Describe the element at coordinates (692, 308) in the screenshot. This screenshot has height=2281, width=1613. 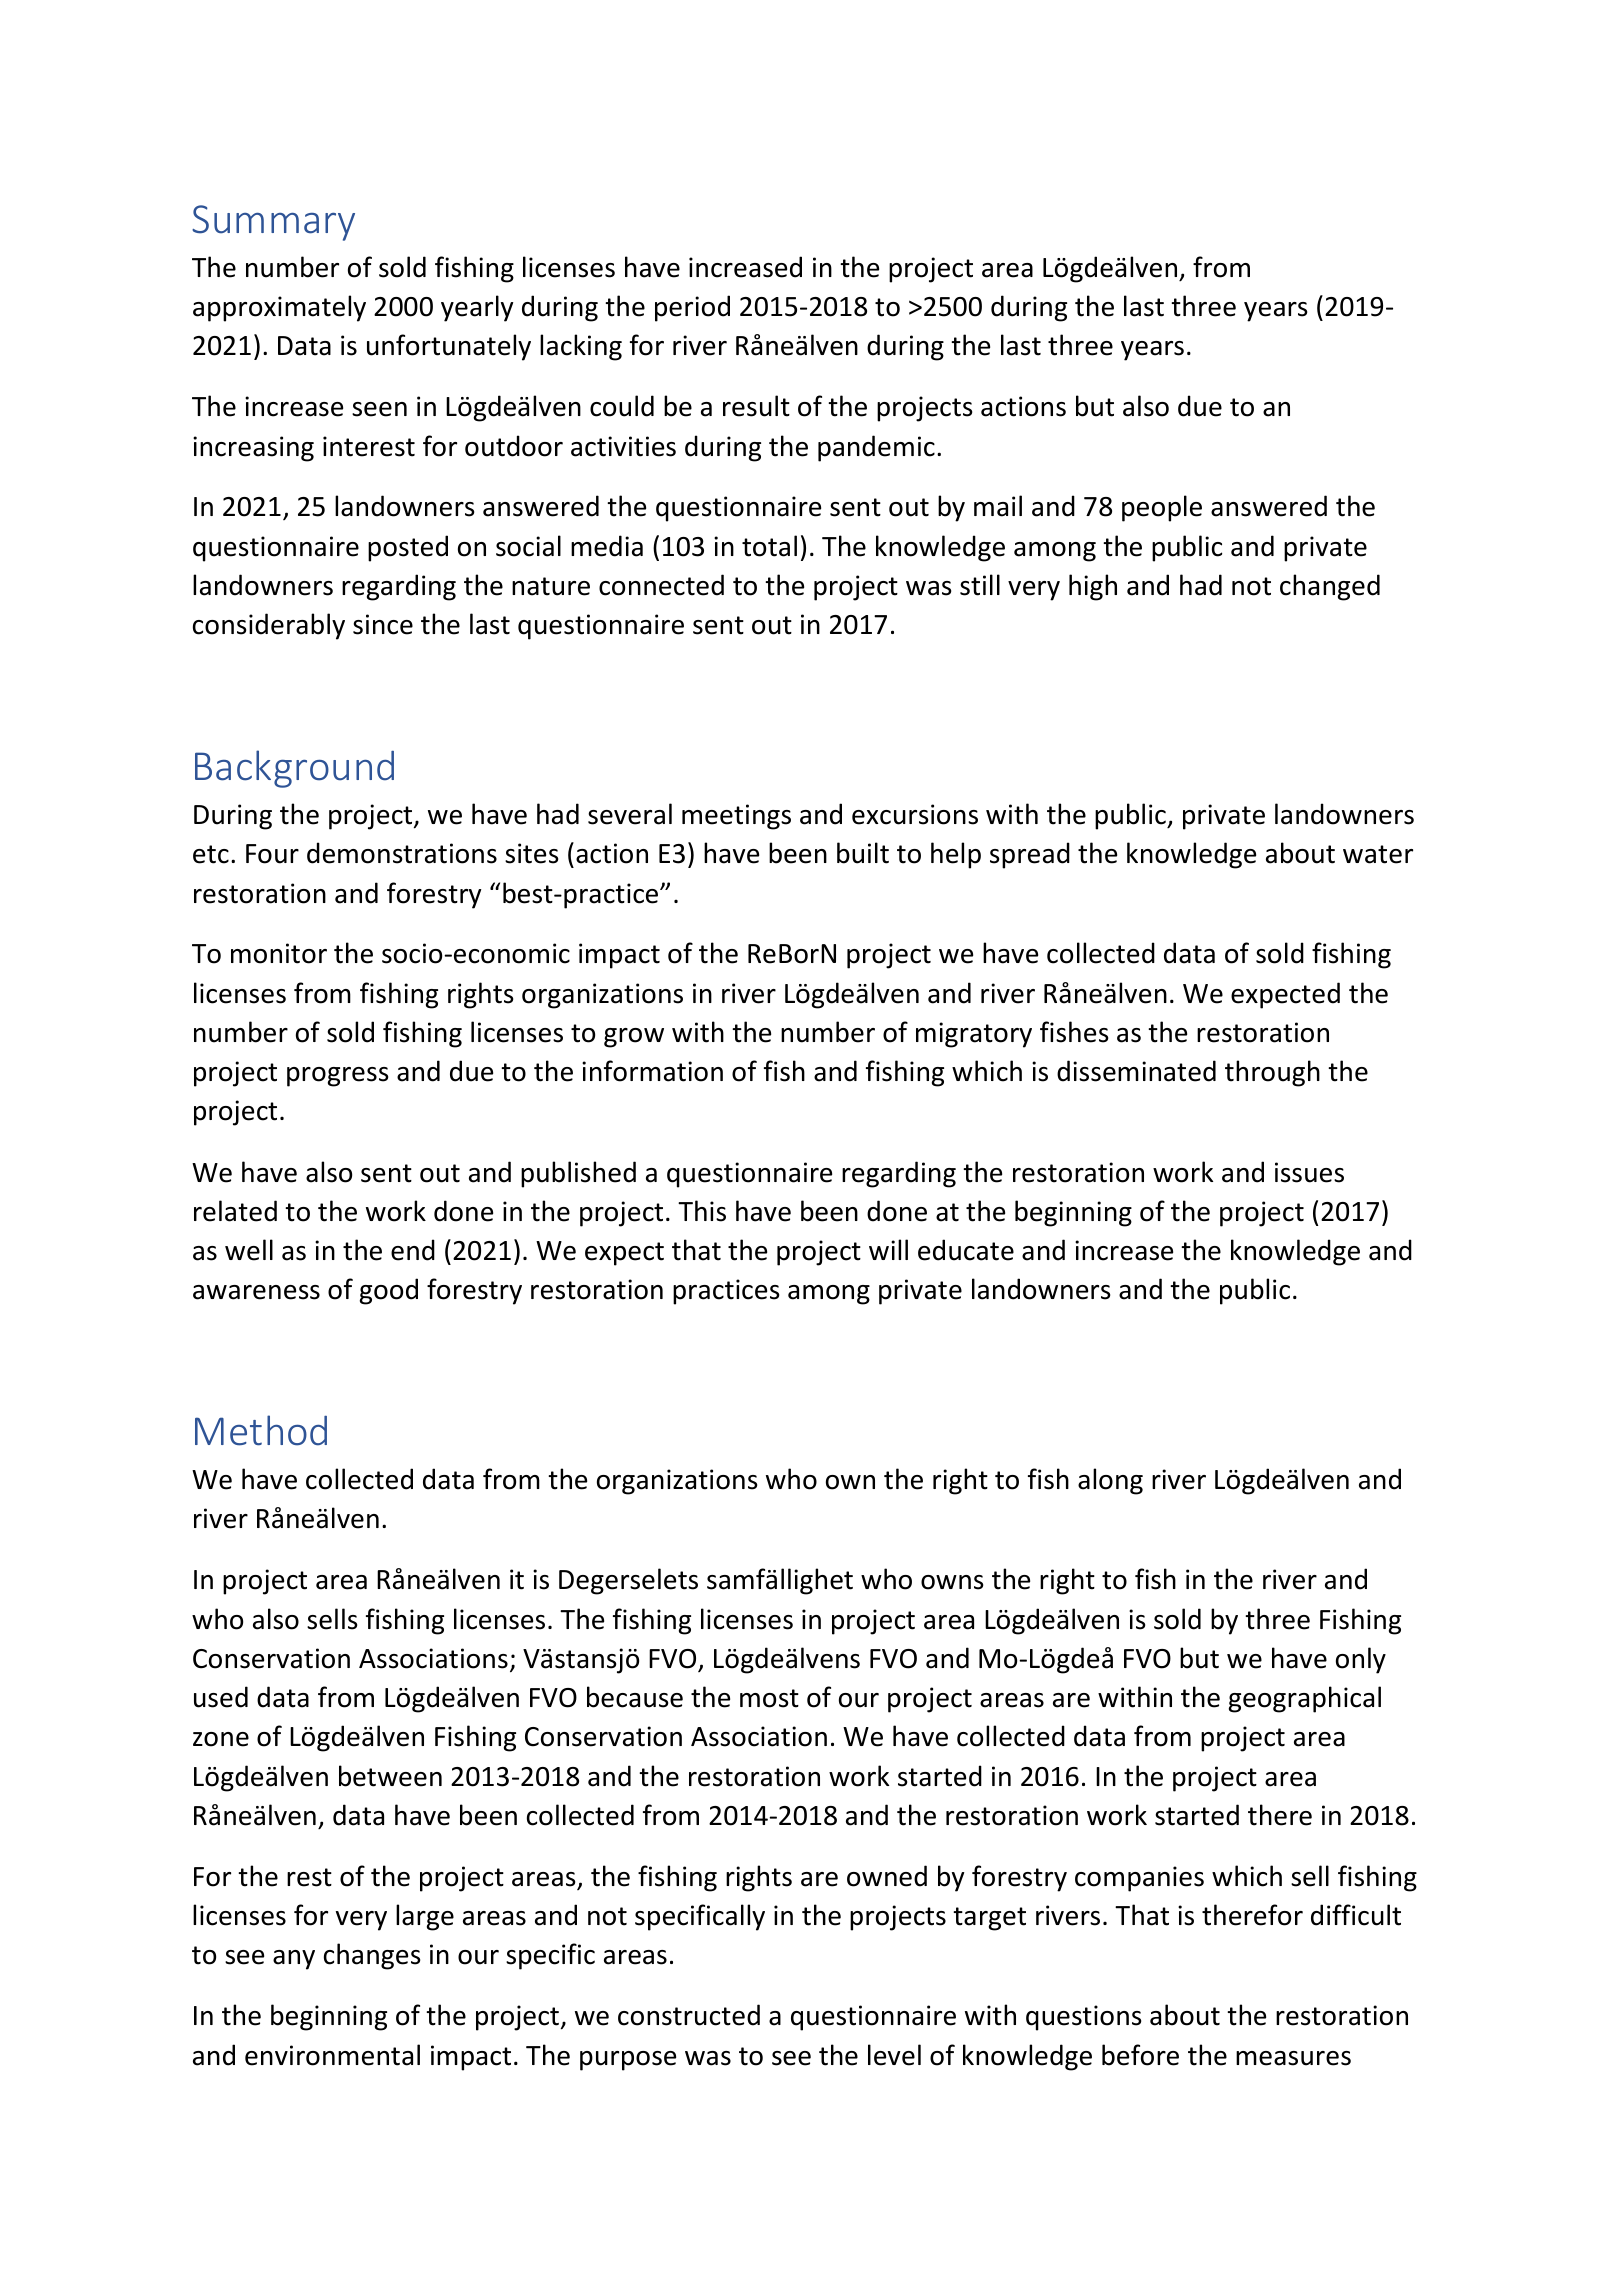
I see `period` at that location.
